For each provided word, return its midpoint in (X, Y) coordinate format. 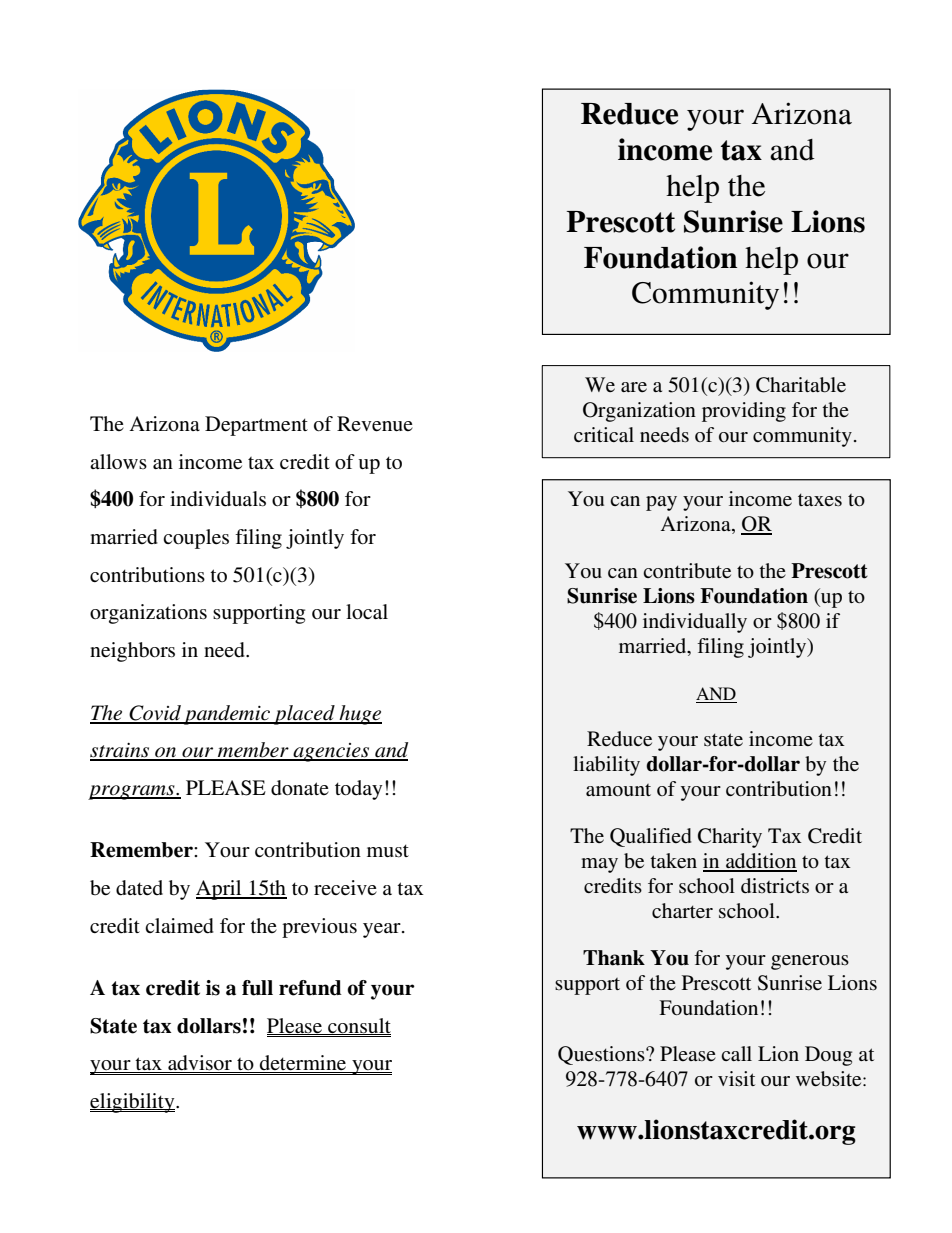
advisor (200, 1064)
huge (359, 715)
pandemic (227, 715)
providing (744, 412)
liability (606, 766)
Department (256, 426)
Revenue (375, 424)
